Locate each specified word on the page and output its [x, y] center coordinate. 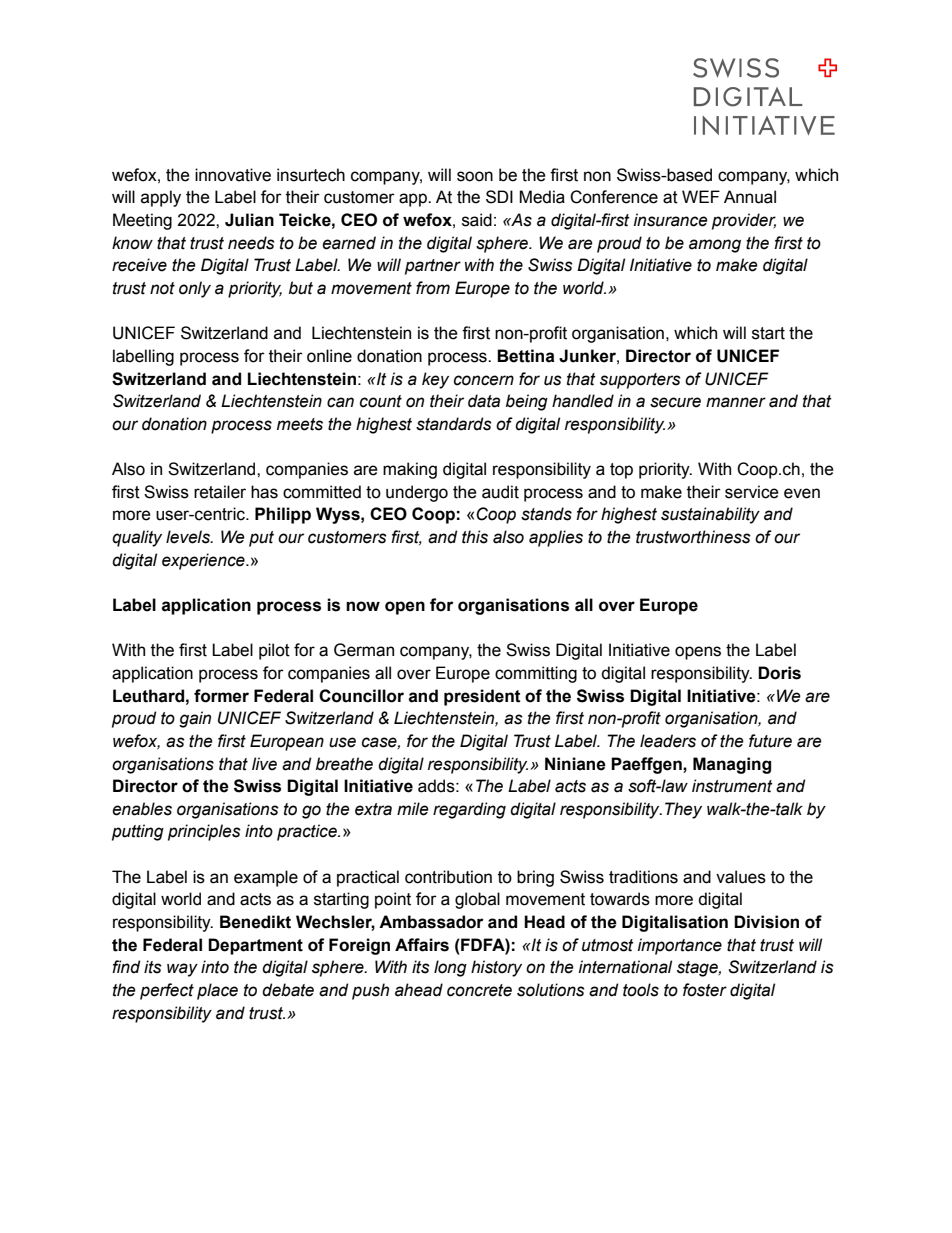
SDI [499, 197]
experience [204, 561]
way [182, 970]
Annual [750, 197]
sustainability [710, 515]
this [475, 537]
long [450, 968]
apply [161, 198]
